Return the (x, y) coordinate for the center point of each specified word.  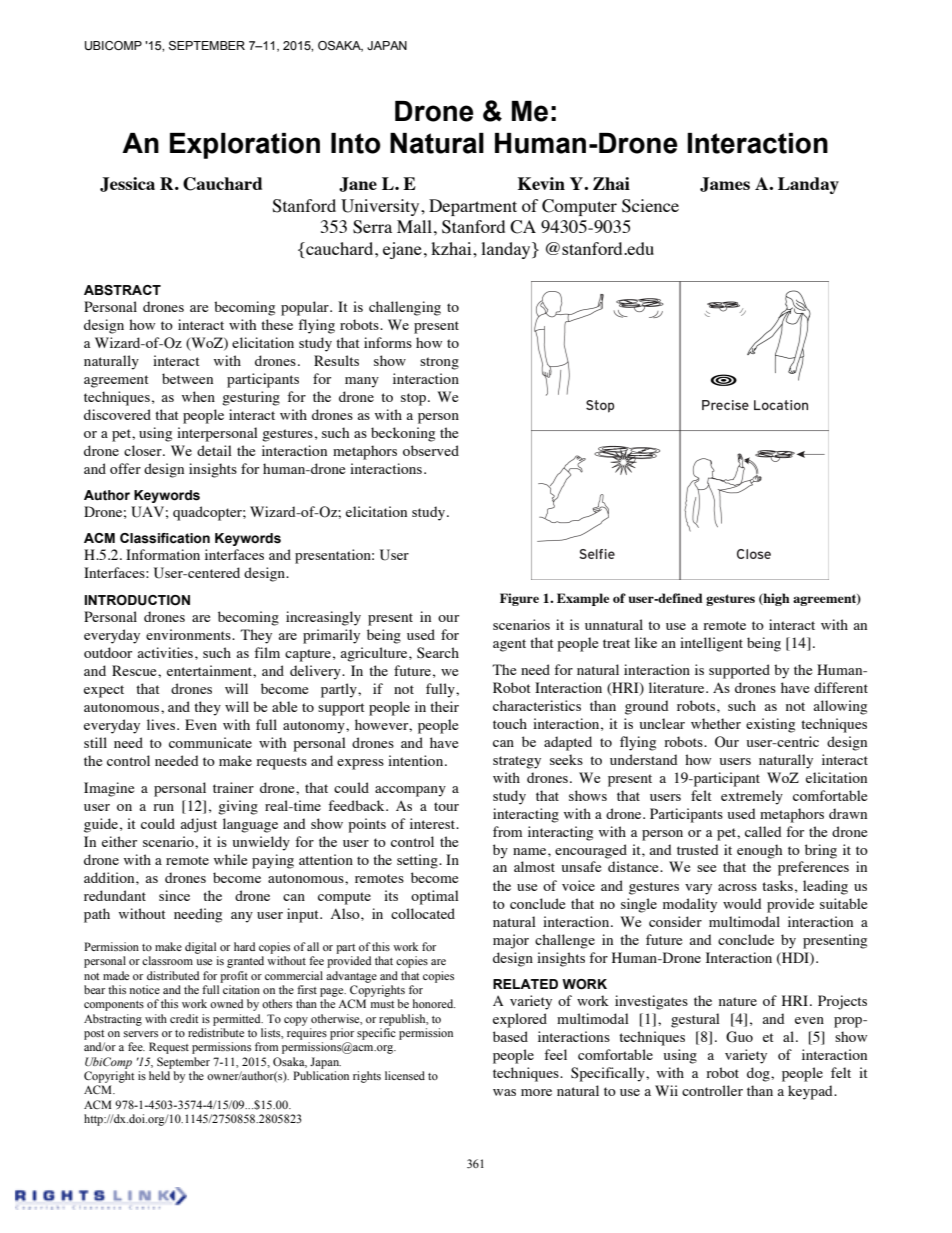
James (725, 184)
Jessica (127, 184)
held (159, 1075)
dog (759, 1074)
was (504, 1092)
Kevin (541, 183)
